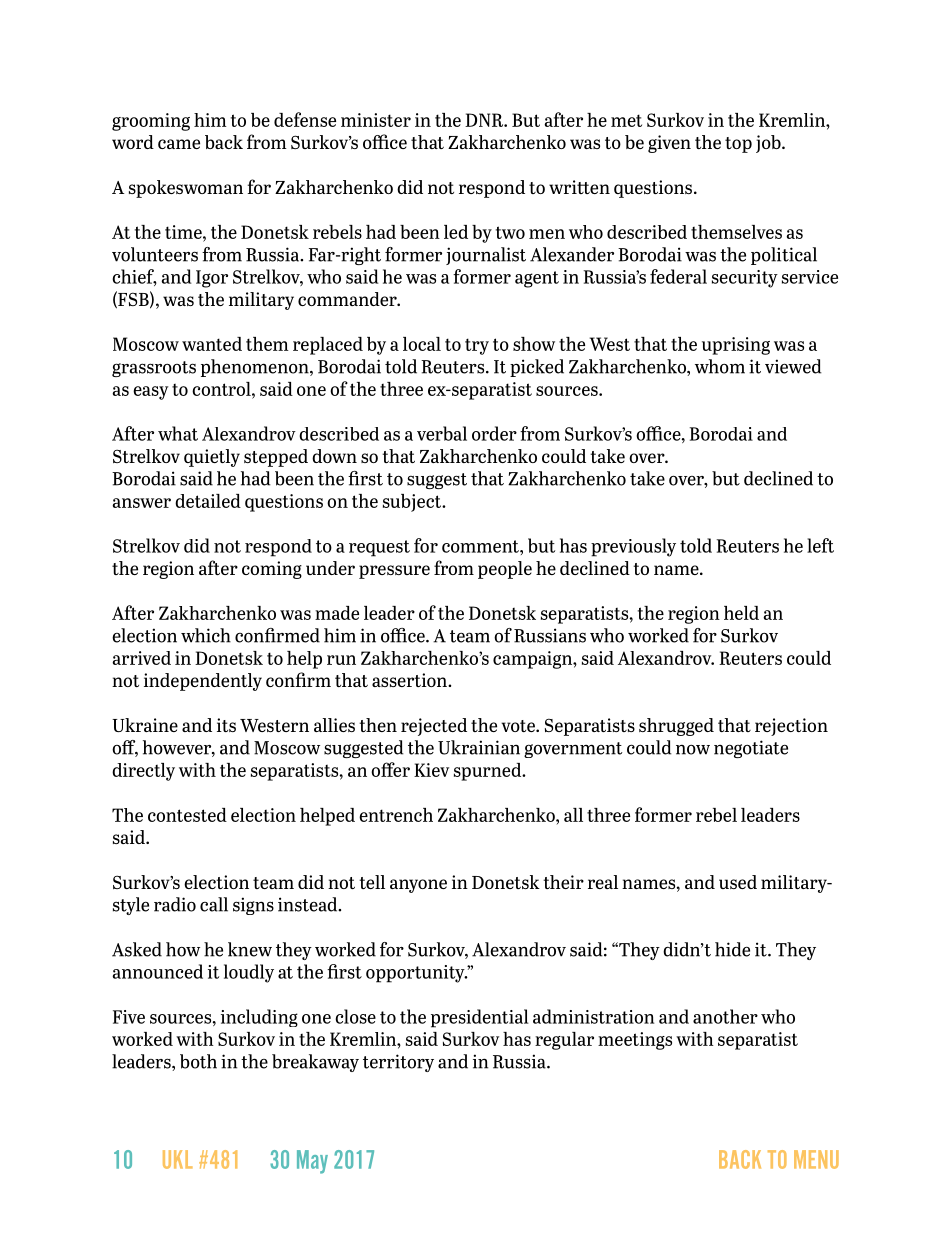 The width and height of the document is (952, 1233). Describe the element at coordinates (398, 1063) in the document. I see `territory` at that location.
